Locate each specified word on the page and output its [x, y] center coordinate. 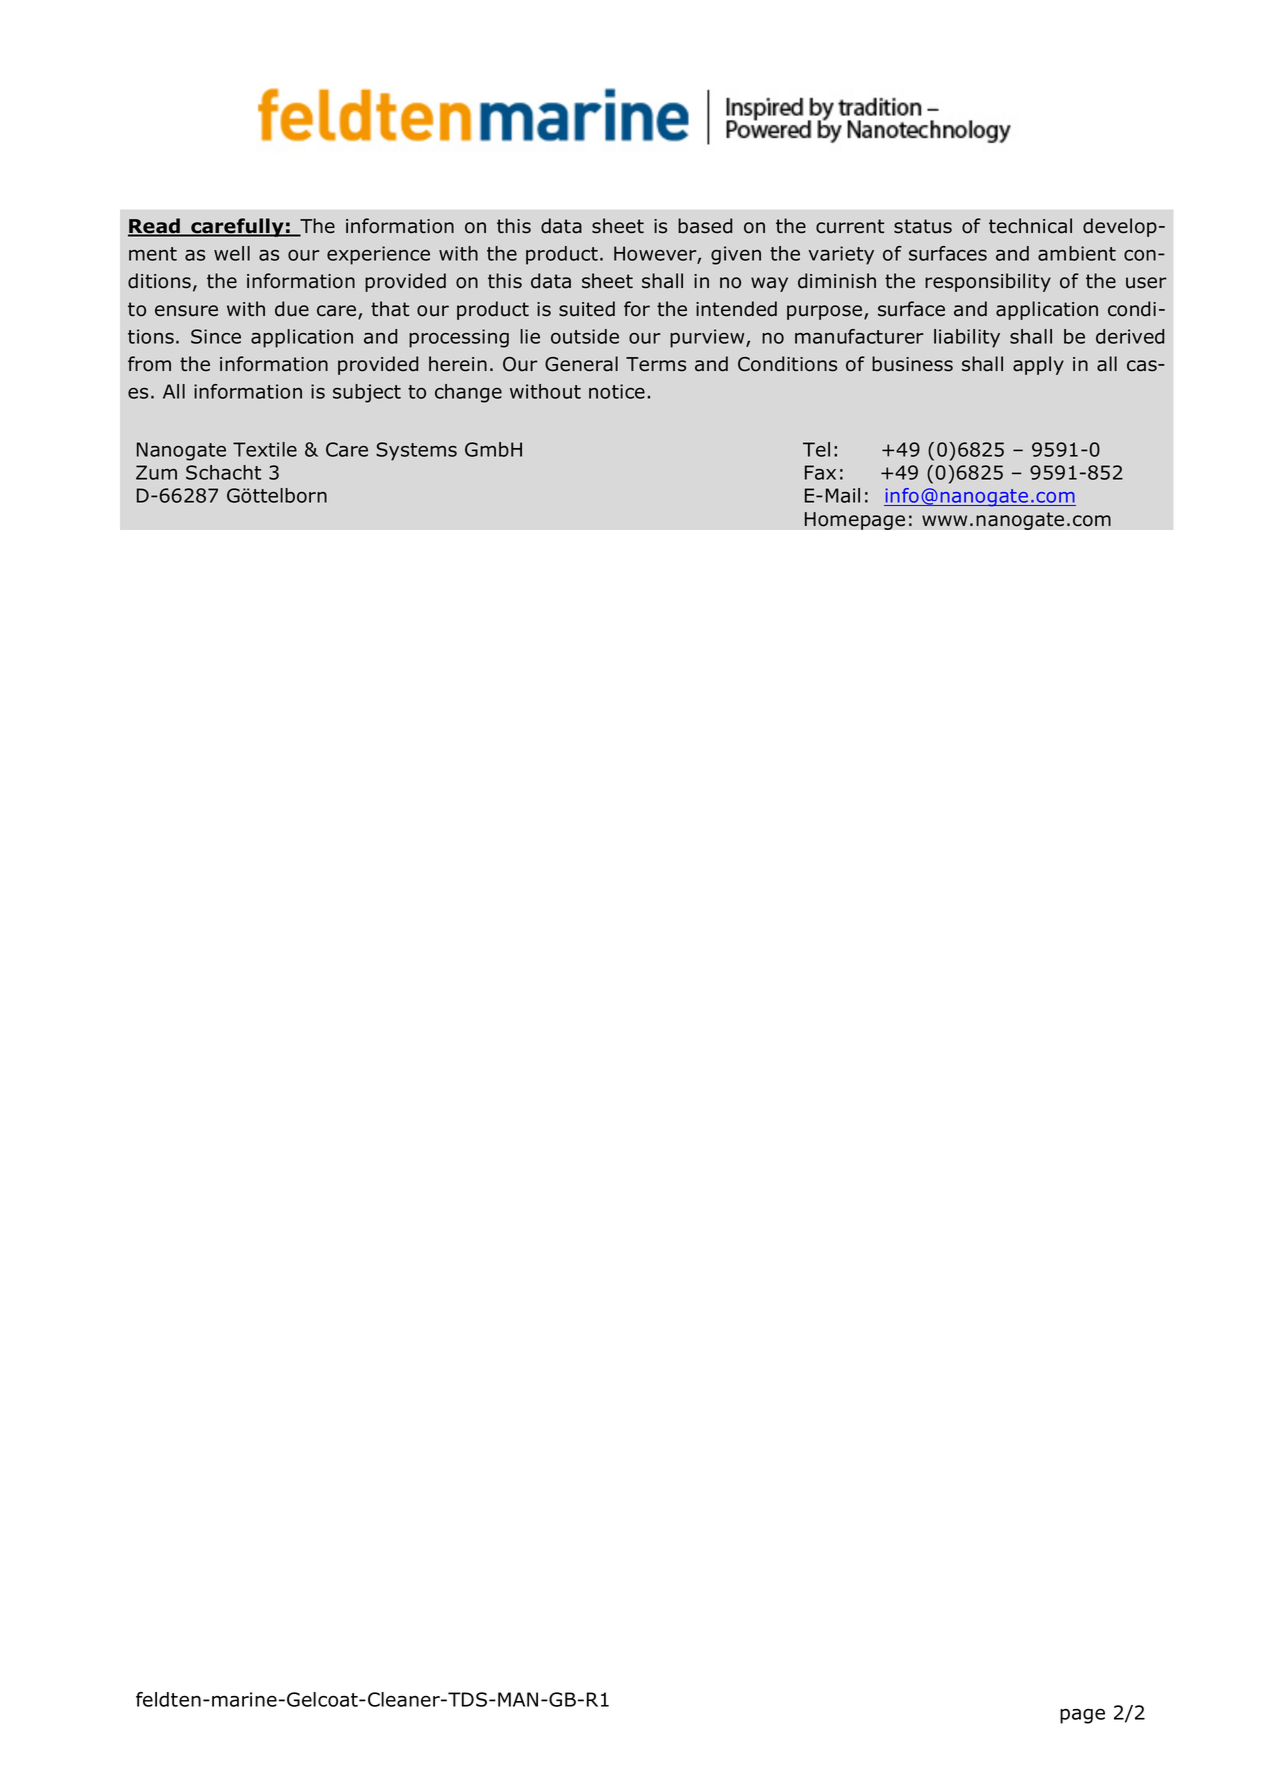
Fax [820, 472]
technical [1030, 226]
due [292, 309]
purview [708, 338]
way [769, 284]
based [705, 226]
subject [367, 393]
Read [155, 227]
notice [617, 391]
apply [1038, 365]
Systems [416, 451]
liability [967, 338]
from [149, 364]
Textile [265, 449]
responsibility [988, 282]
